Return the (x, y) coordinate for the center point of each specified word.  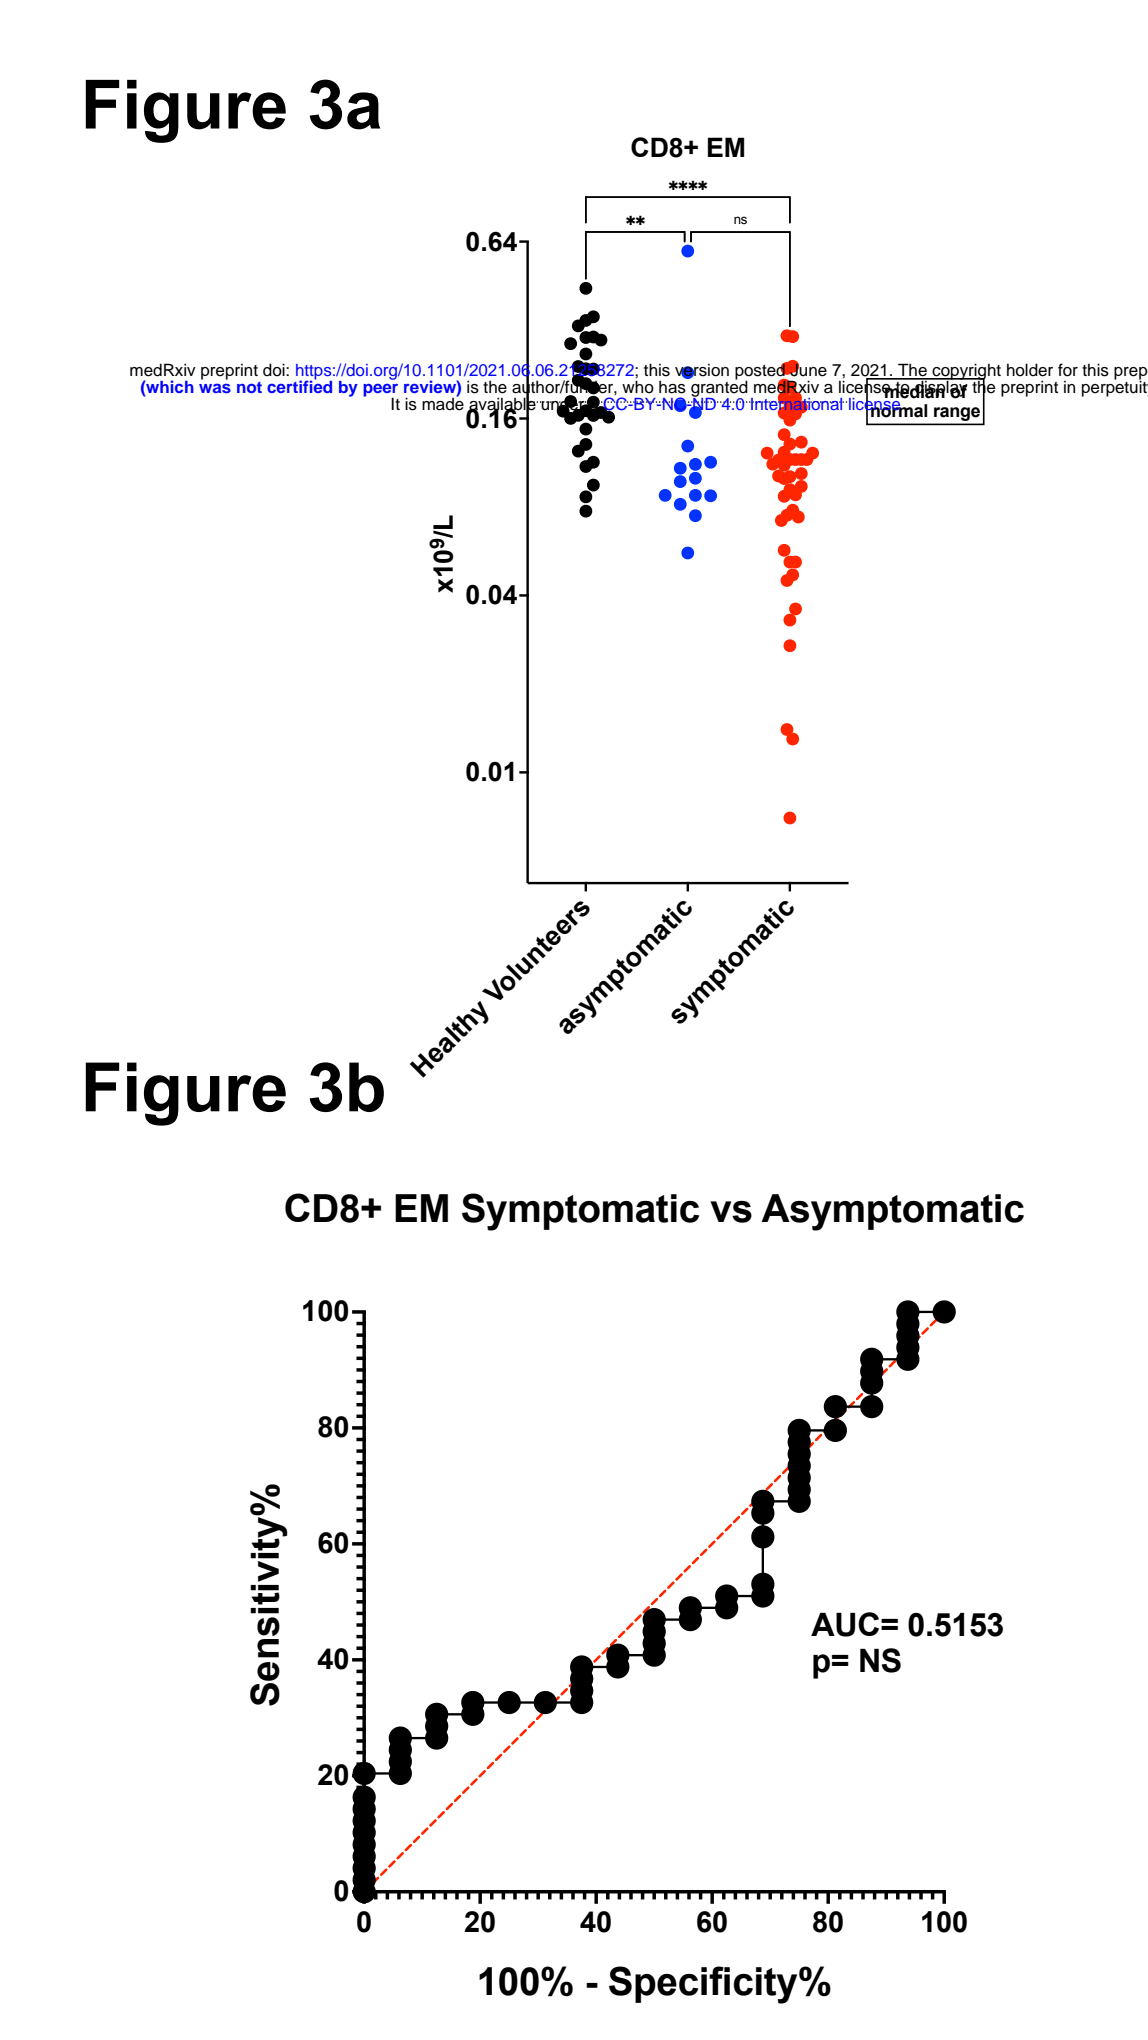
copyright (965, 372)
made (443, 403)
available (502, 404)
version (702, 371)
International (796, 404)
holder (1030, 370)
